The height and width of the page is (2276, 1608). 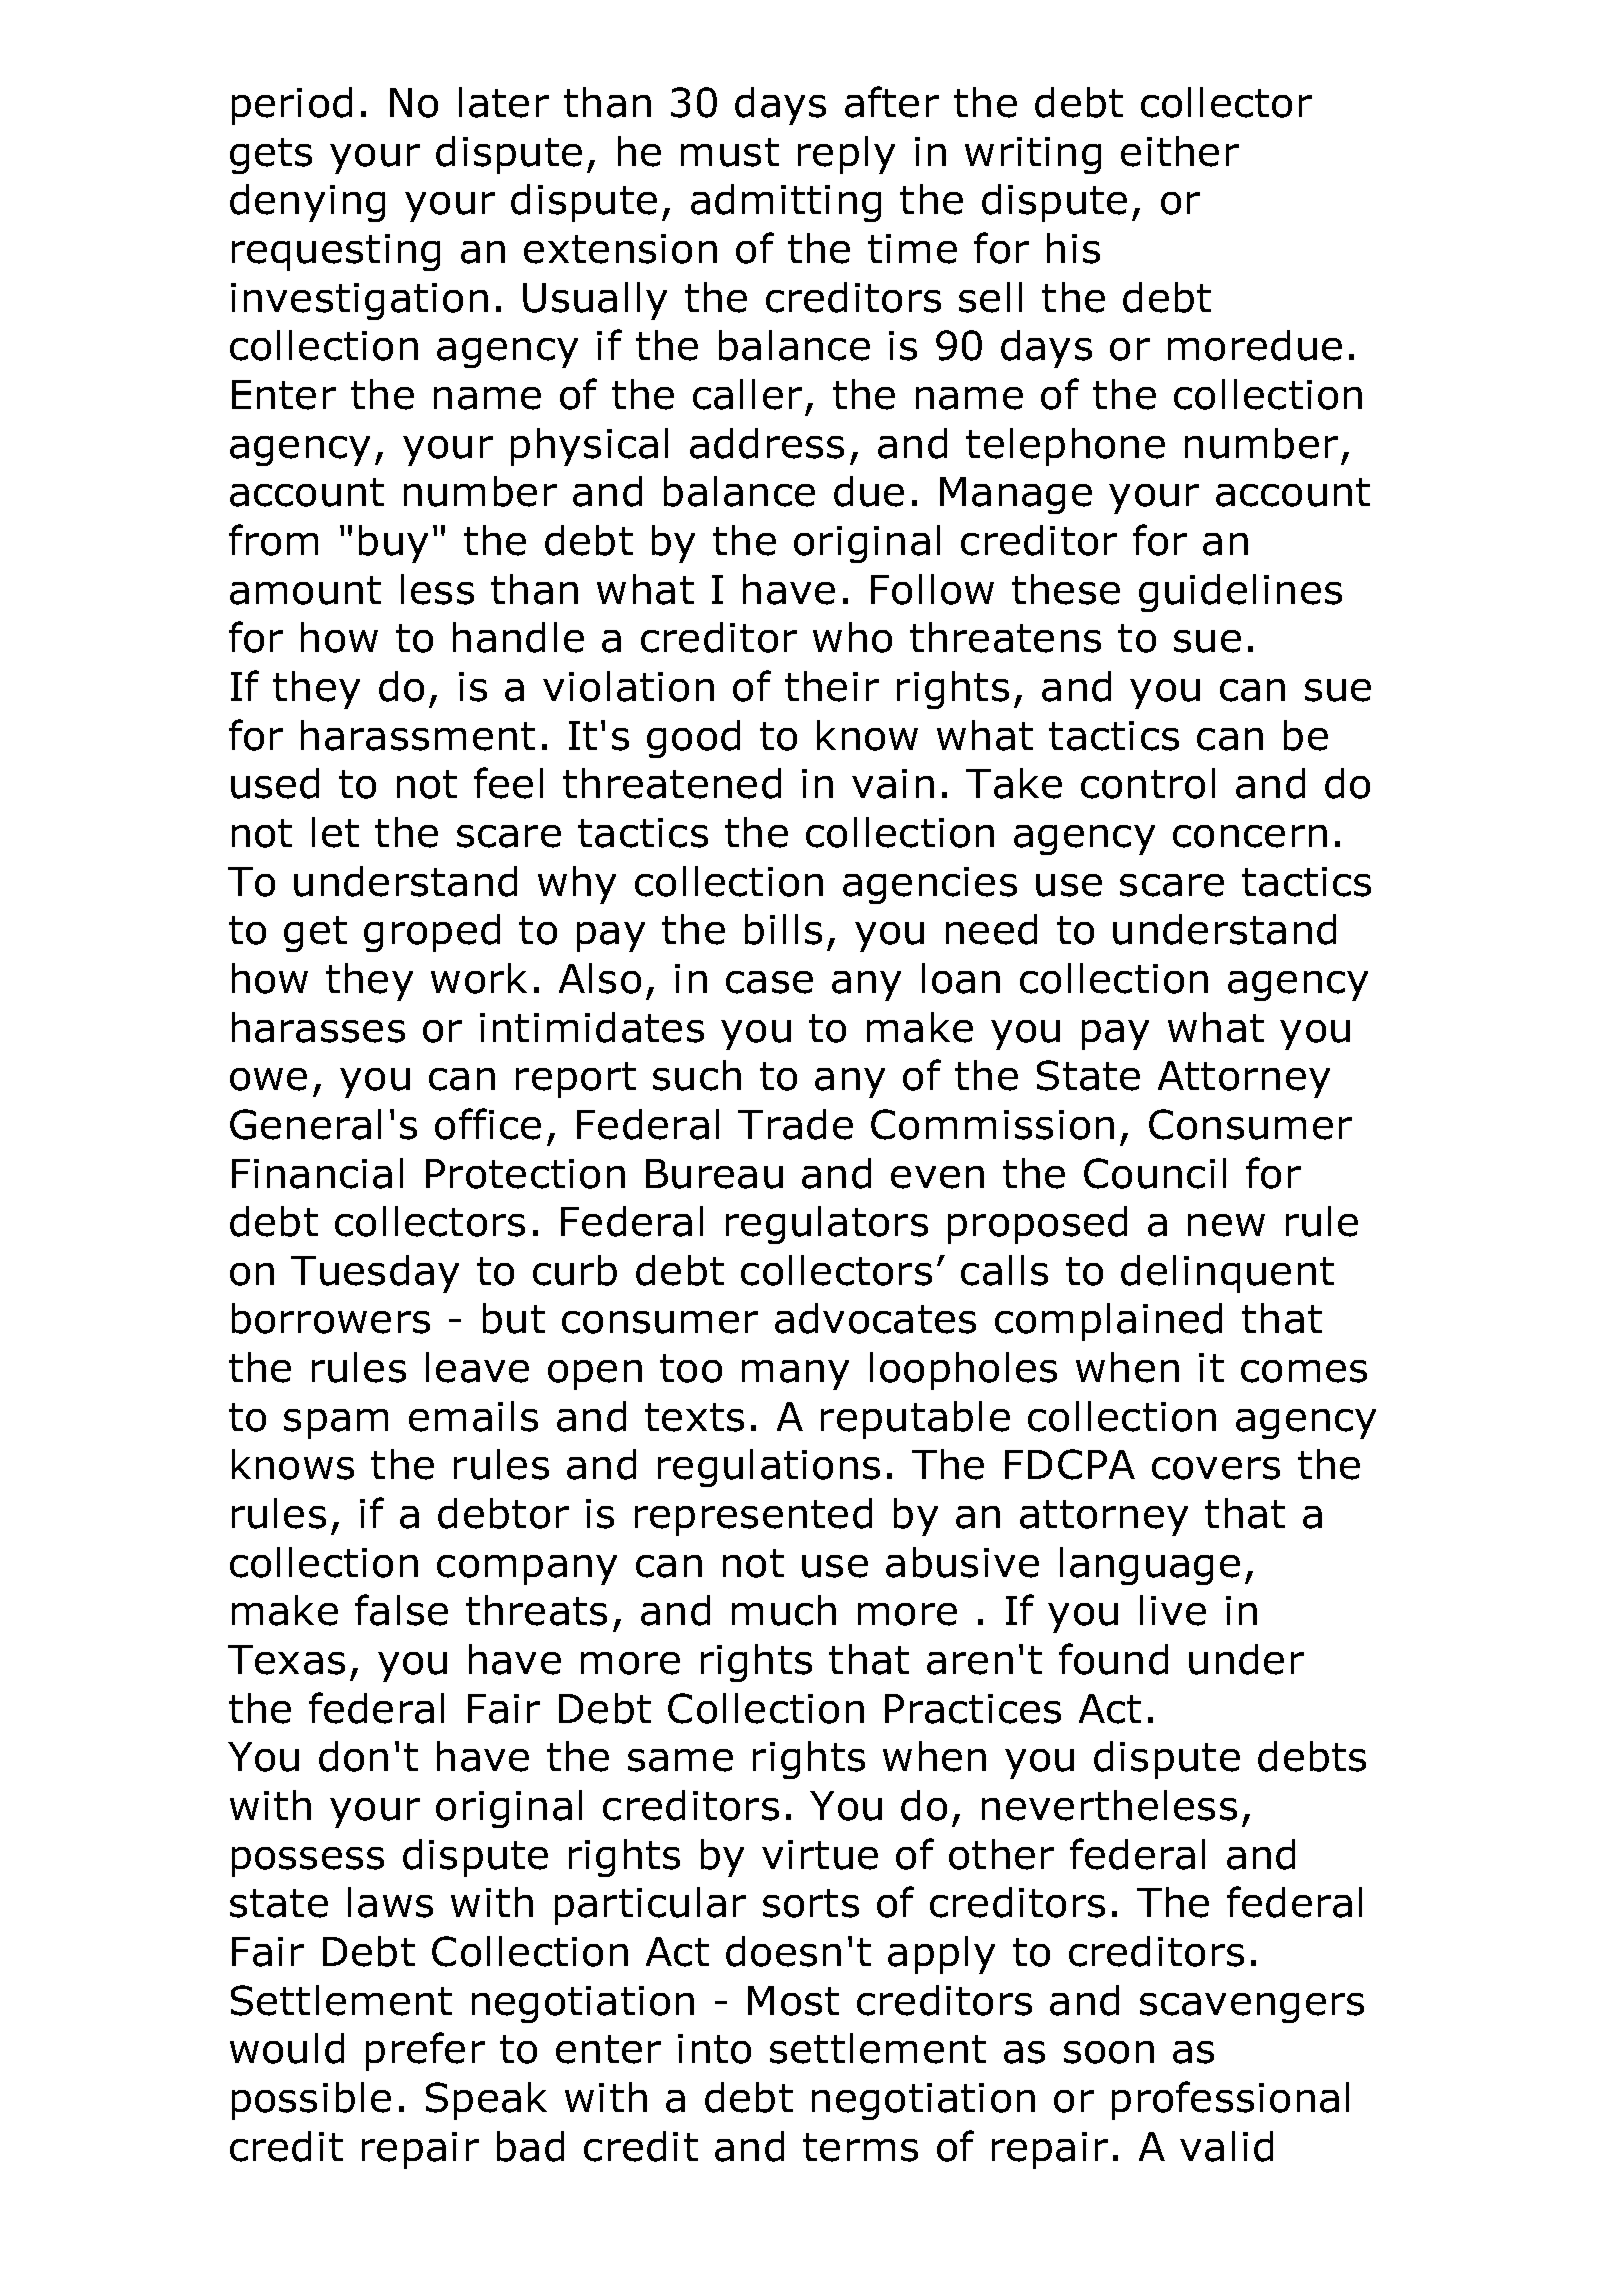 I want to click on either, so click(x=1180, y=151).
